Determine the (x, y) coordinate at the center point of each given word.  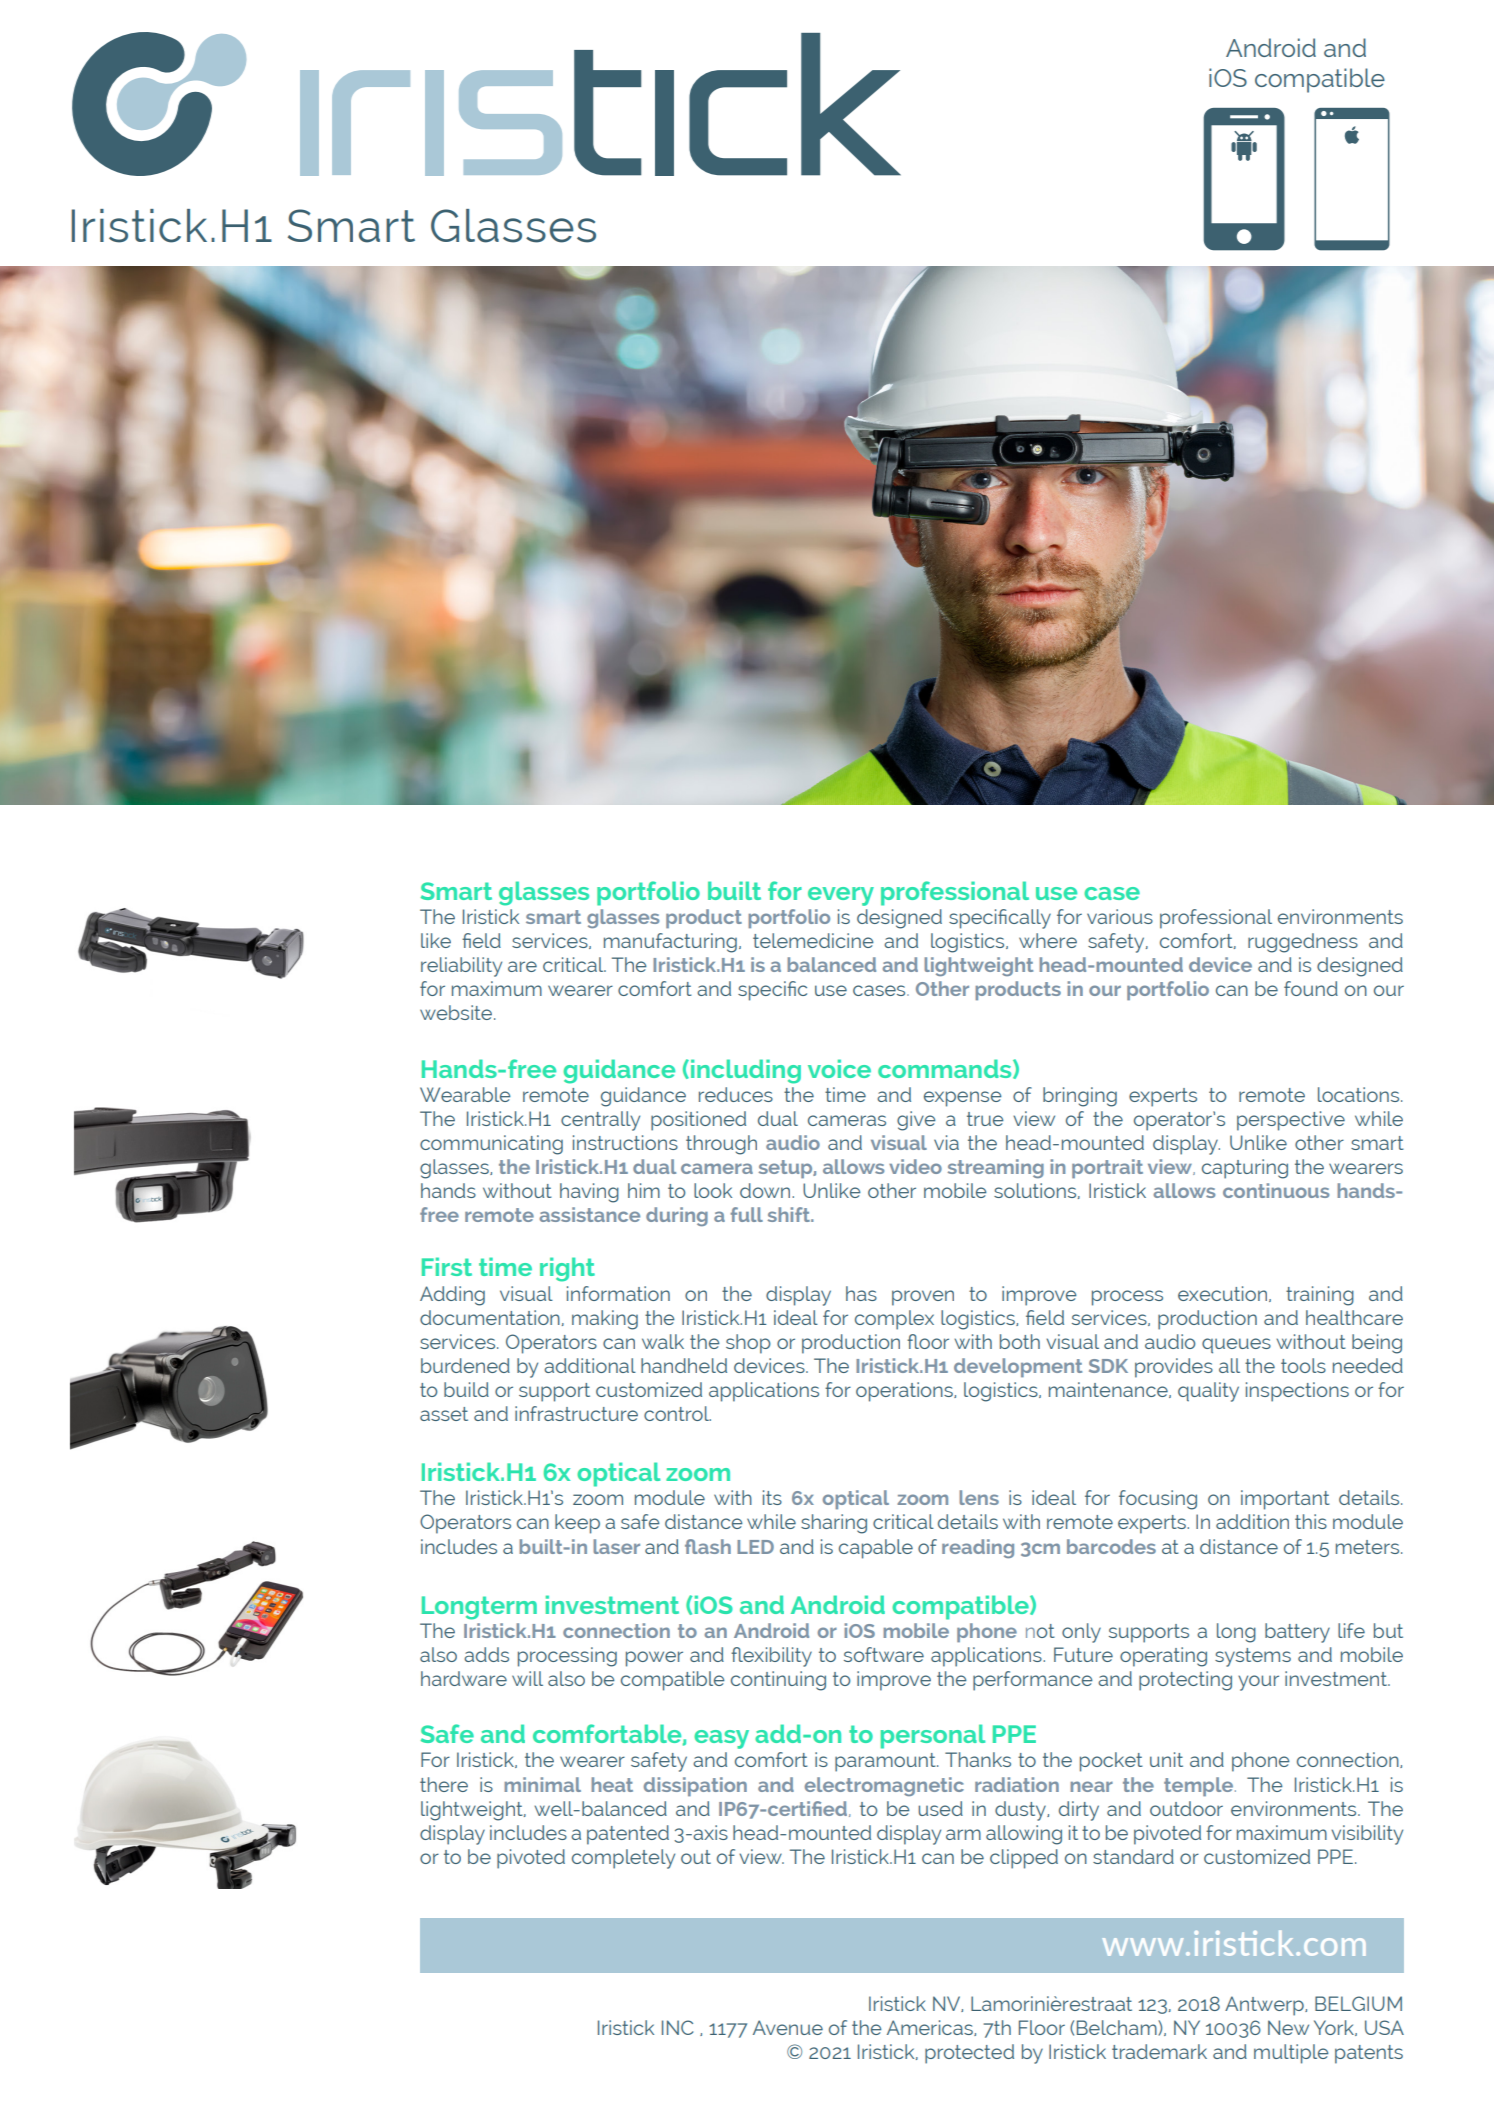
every (841, 896)
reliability (461, 967)
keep (577, 1524)
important (1285, 1500)
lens (979, 1497)
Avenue (788, 2027)
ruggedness (1303, 943)
